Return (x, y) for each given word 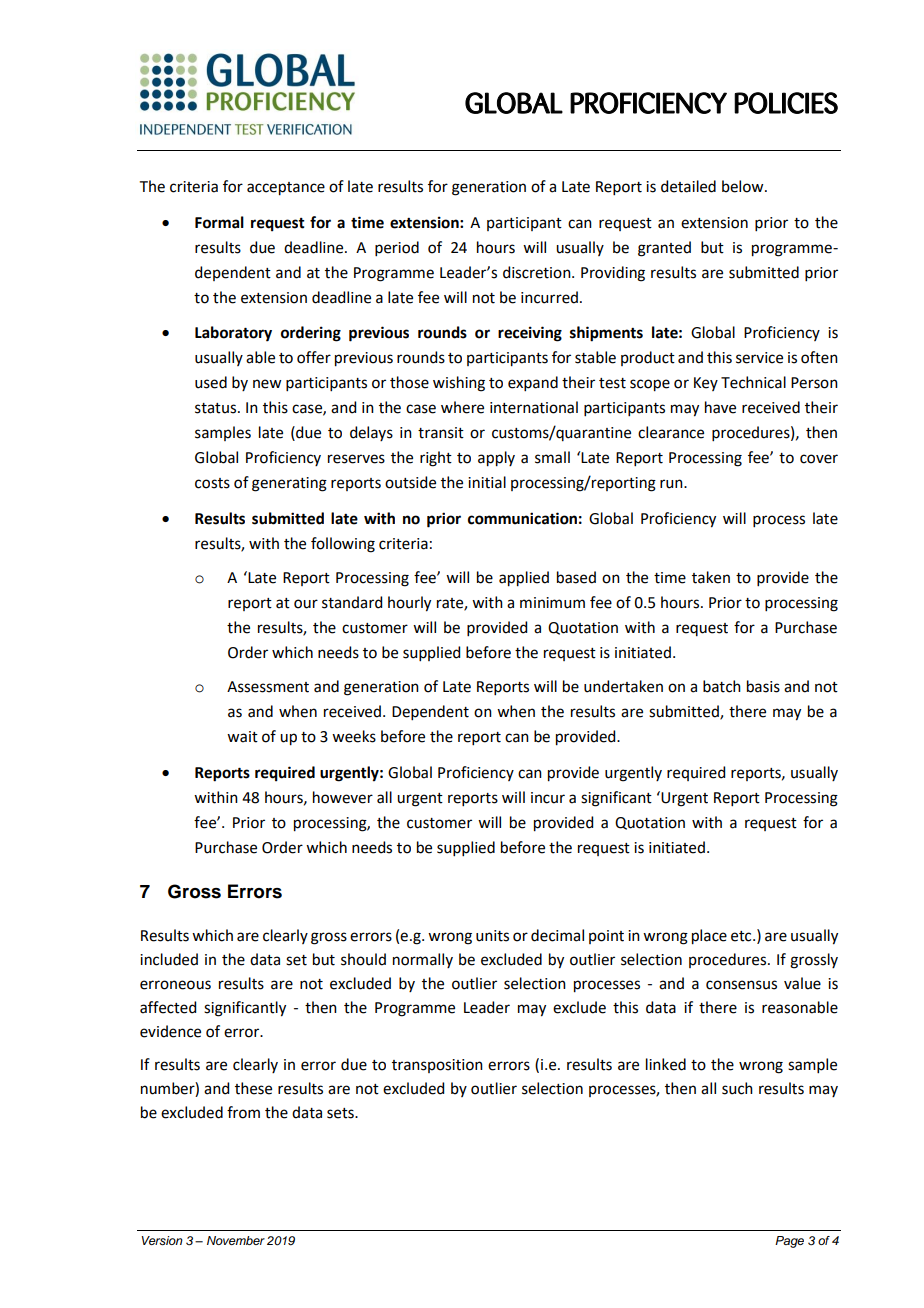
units (492, 936)
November (236, 1240)
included (169, 959)
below (744, 186)
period (397, 248)
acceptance (286, 189)
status (217, 408)
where (462, 407)
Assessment (268, 687)
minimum (552, 603)
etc (742, 936)
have (720, 407)
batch (722, 686)
